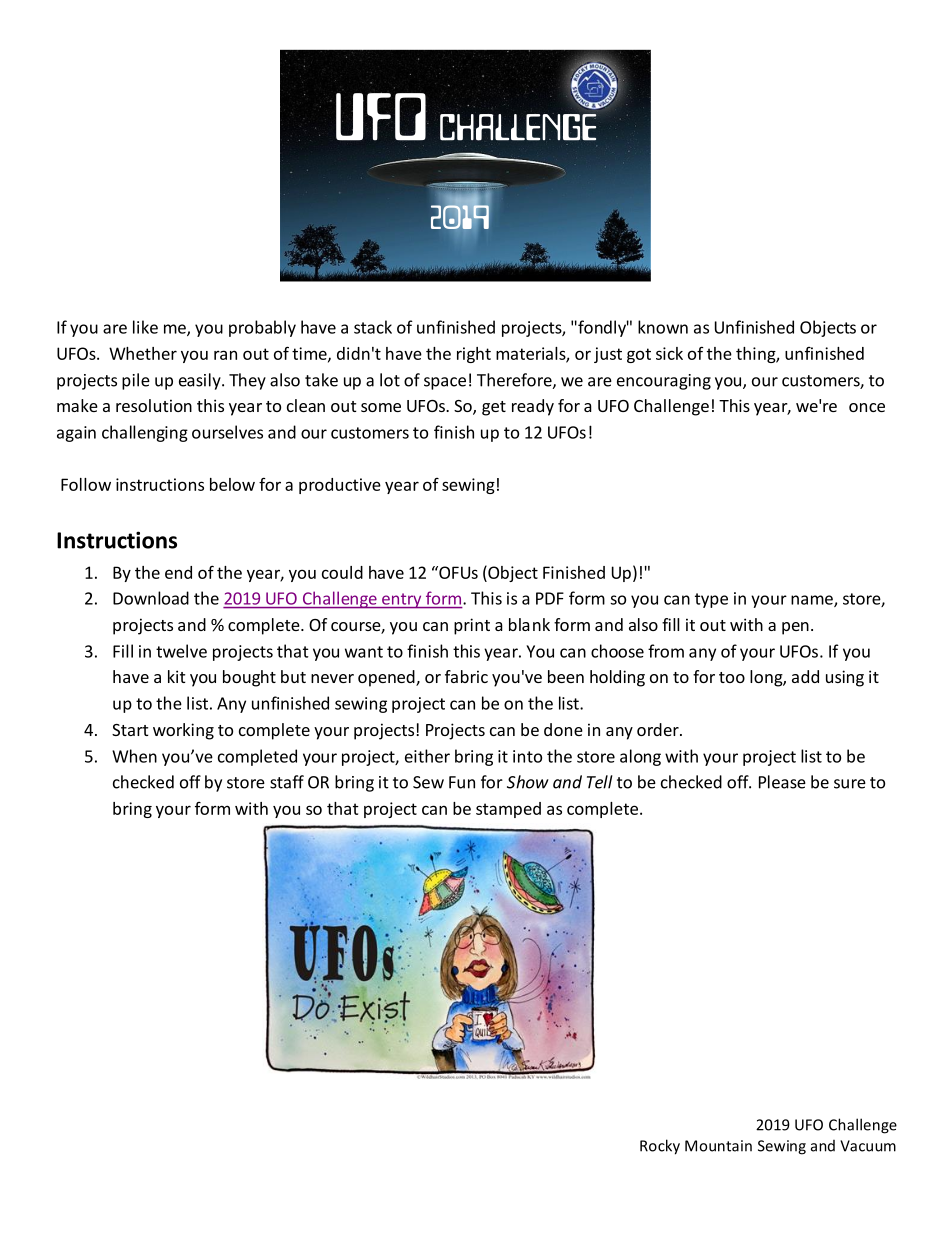 Image resolution: width=952 pixels, height=1233 pixels. I want to click on sick, so click(669, 353).
